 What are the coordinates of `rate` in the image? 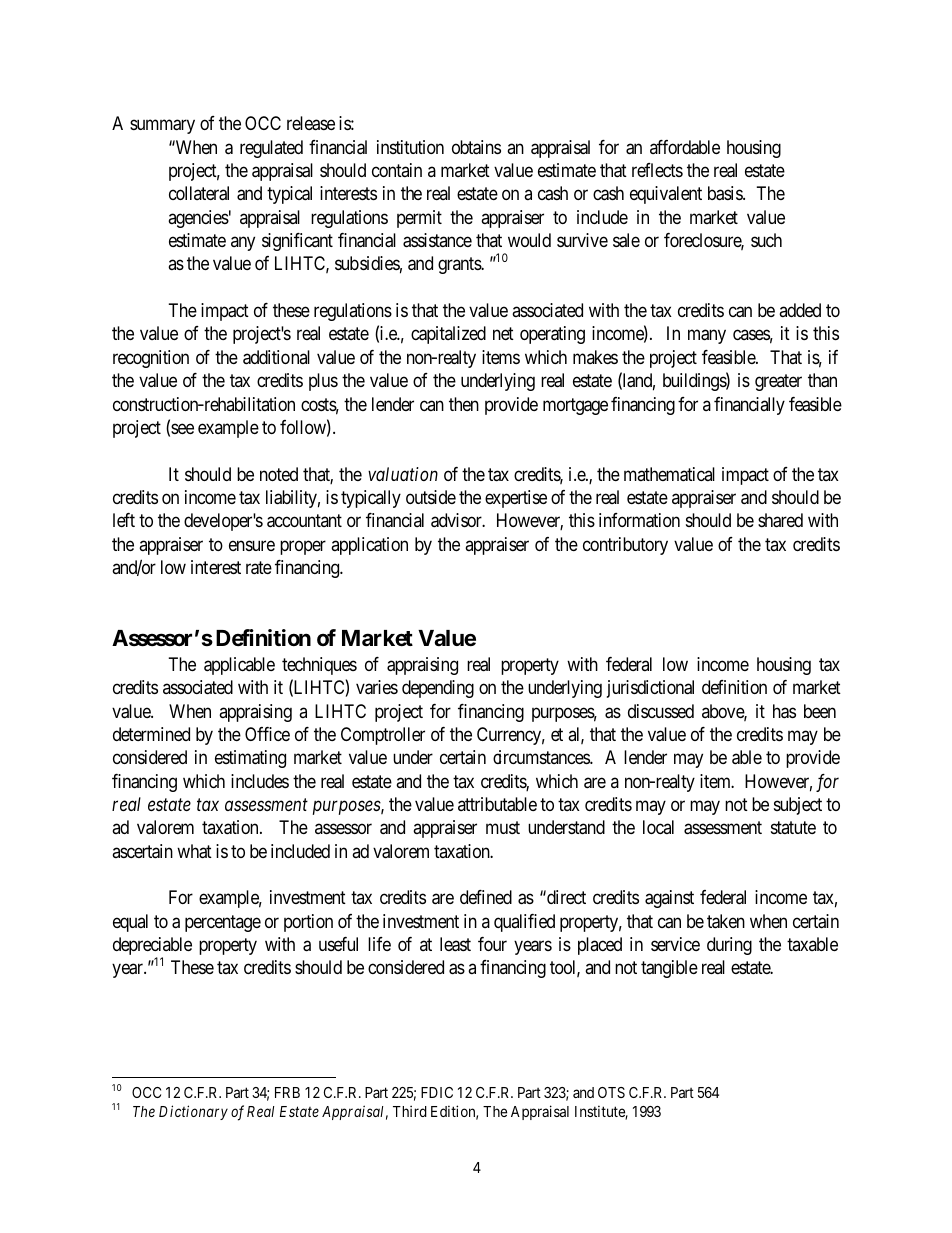 It's located at (259, 568).
